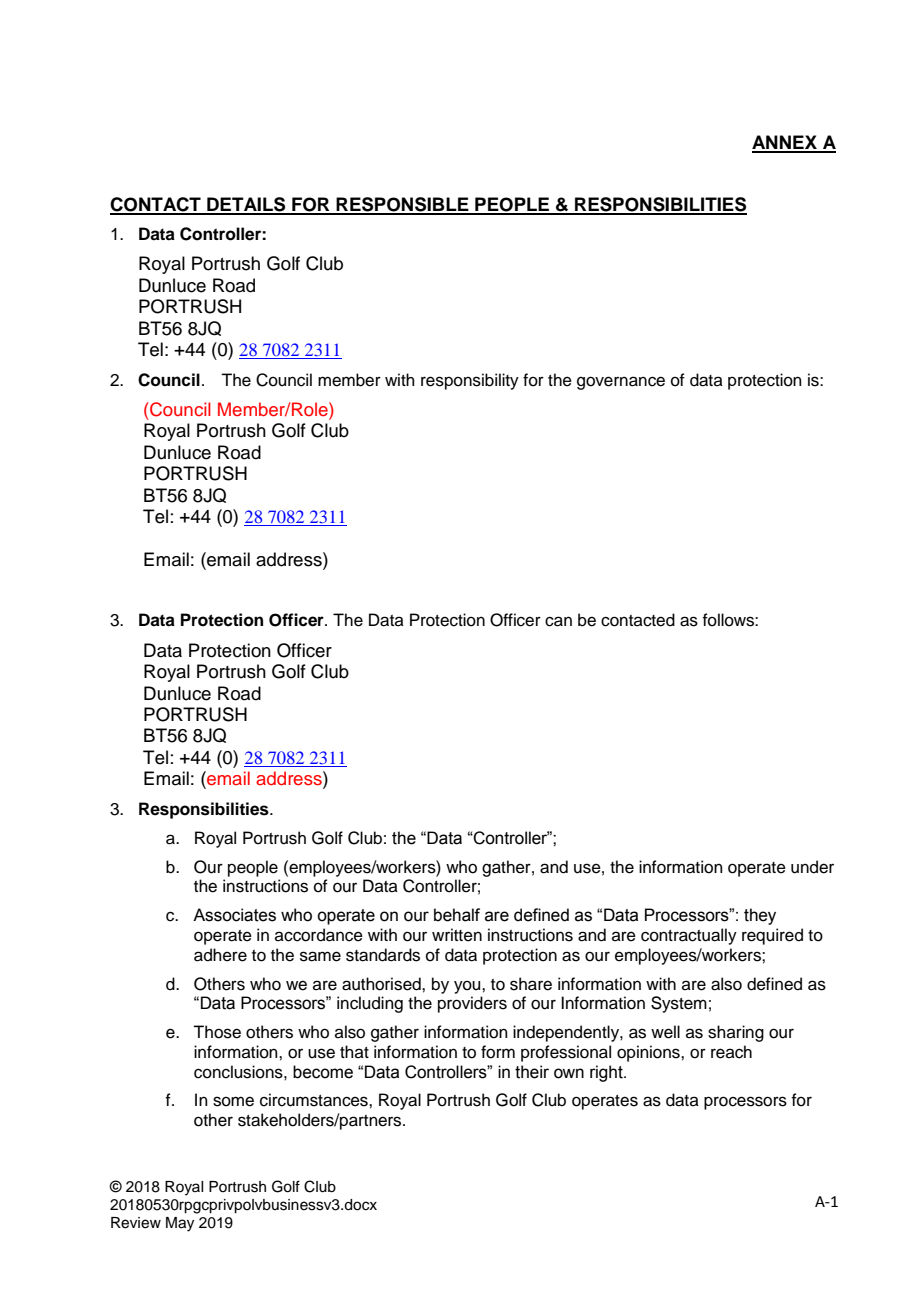  Describe the element at coordinates (621, 383) in the document. I see `governance` at that location.
